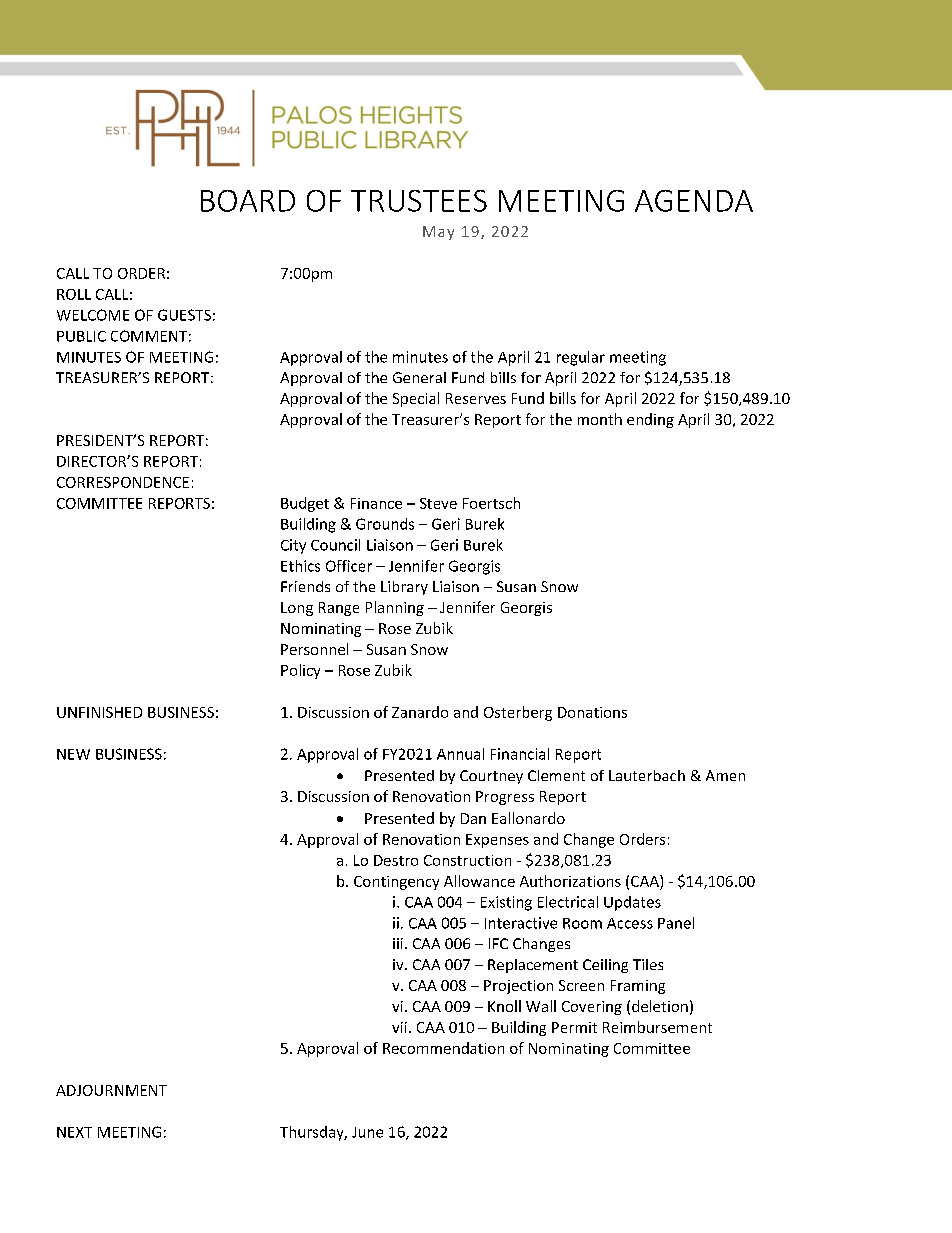 This screenshot has width=952, height=1233. What do you see at coordinates (111, 1090) in the screenshot?
I see `ADJOURNMENT` at bounding box center [111, 1090].
